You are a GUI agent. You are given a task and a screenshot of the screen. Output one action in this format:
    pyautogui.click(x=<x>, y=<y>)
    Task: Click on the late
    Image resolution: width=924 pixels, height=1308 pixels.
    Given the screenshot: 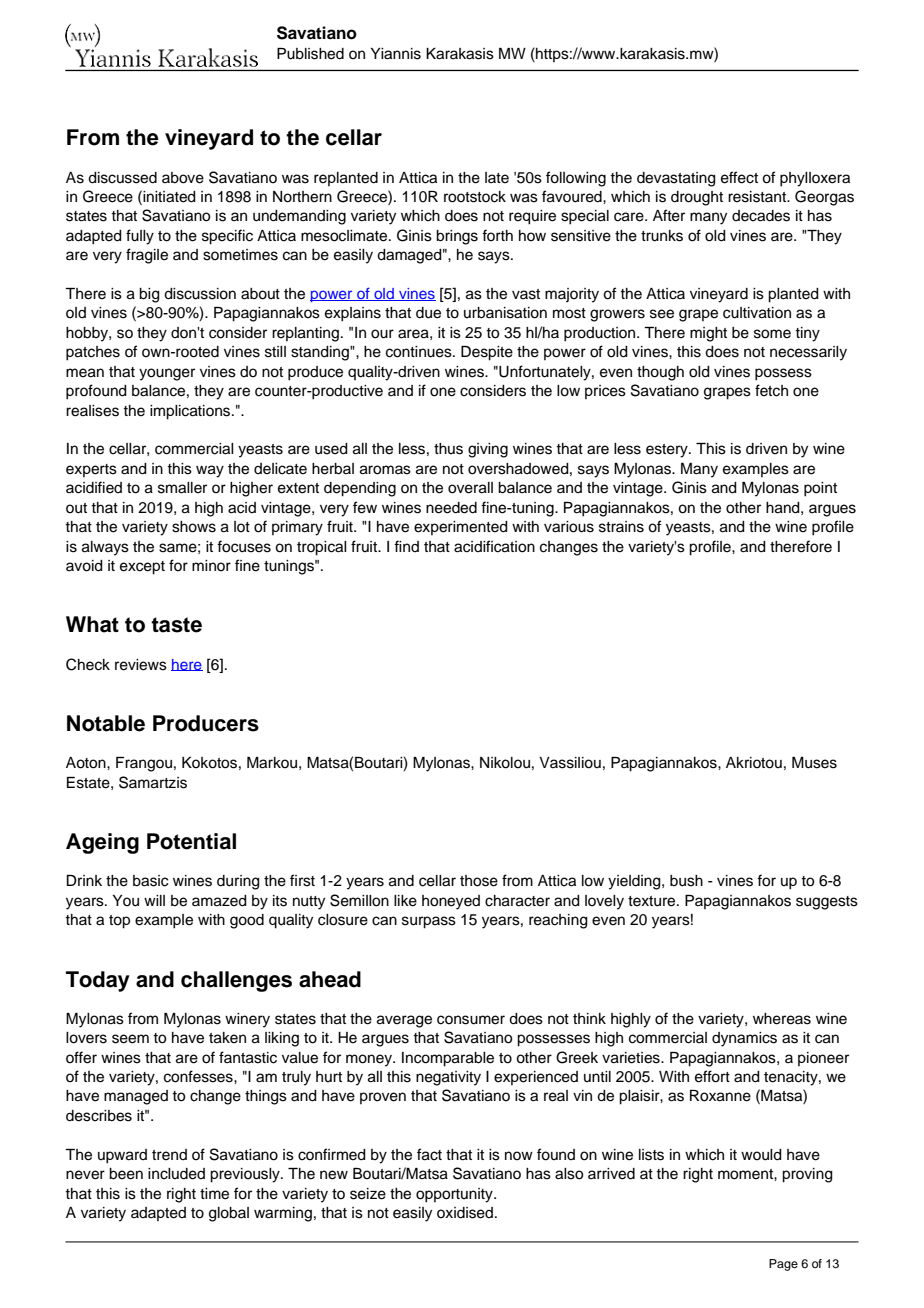 What is the action you would take?
    pyautogui.click(x=497, y=178)
